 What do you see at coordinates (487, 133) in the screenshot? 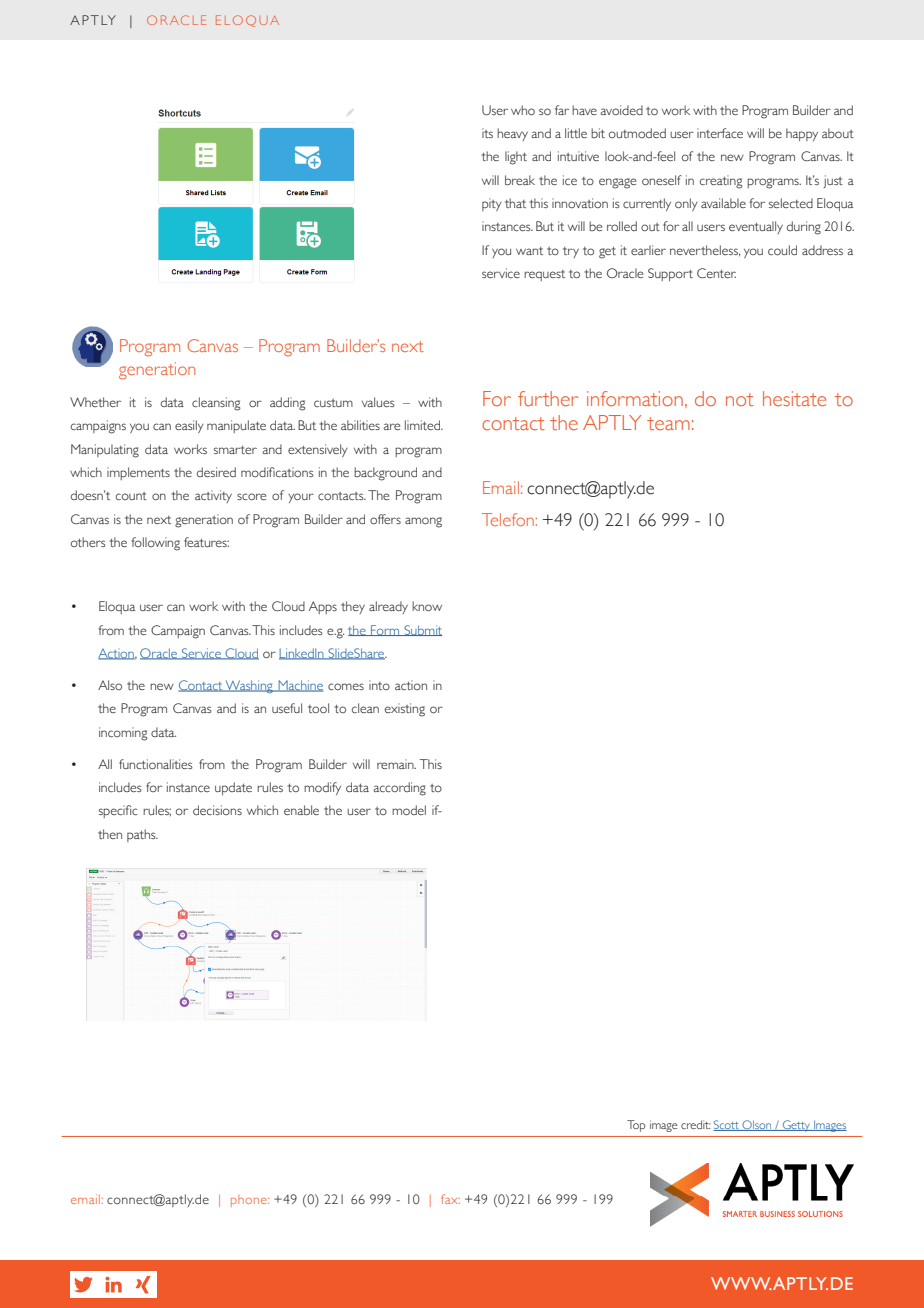
I see `its` at bounding box center [487, 133].
